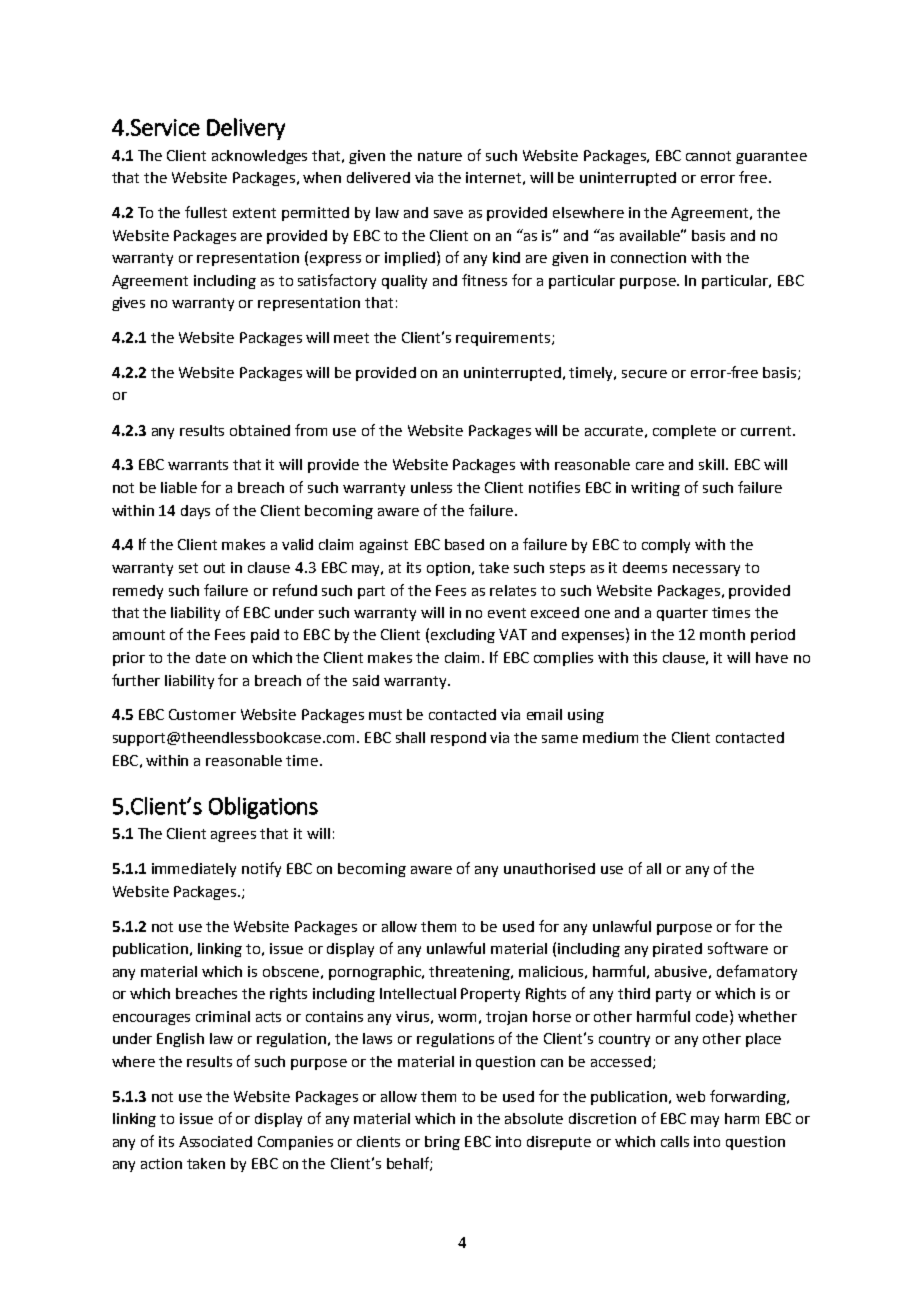 The width and height of the screenshot is (924, 1308). I want to click on acknowledges, so click(259, 157).
